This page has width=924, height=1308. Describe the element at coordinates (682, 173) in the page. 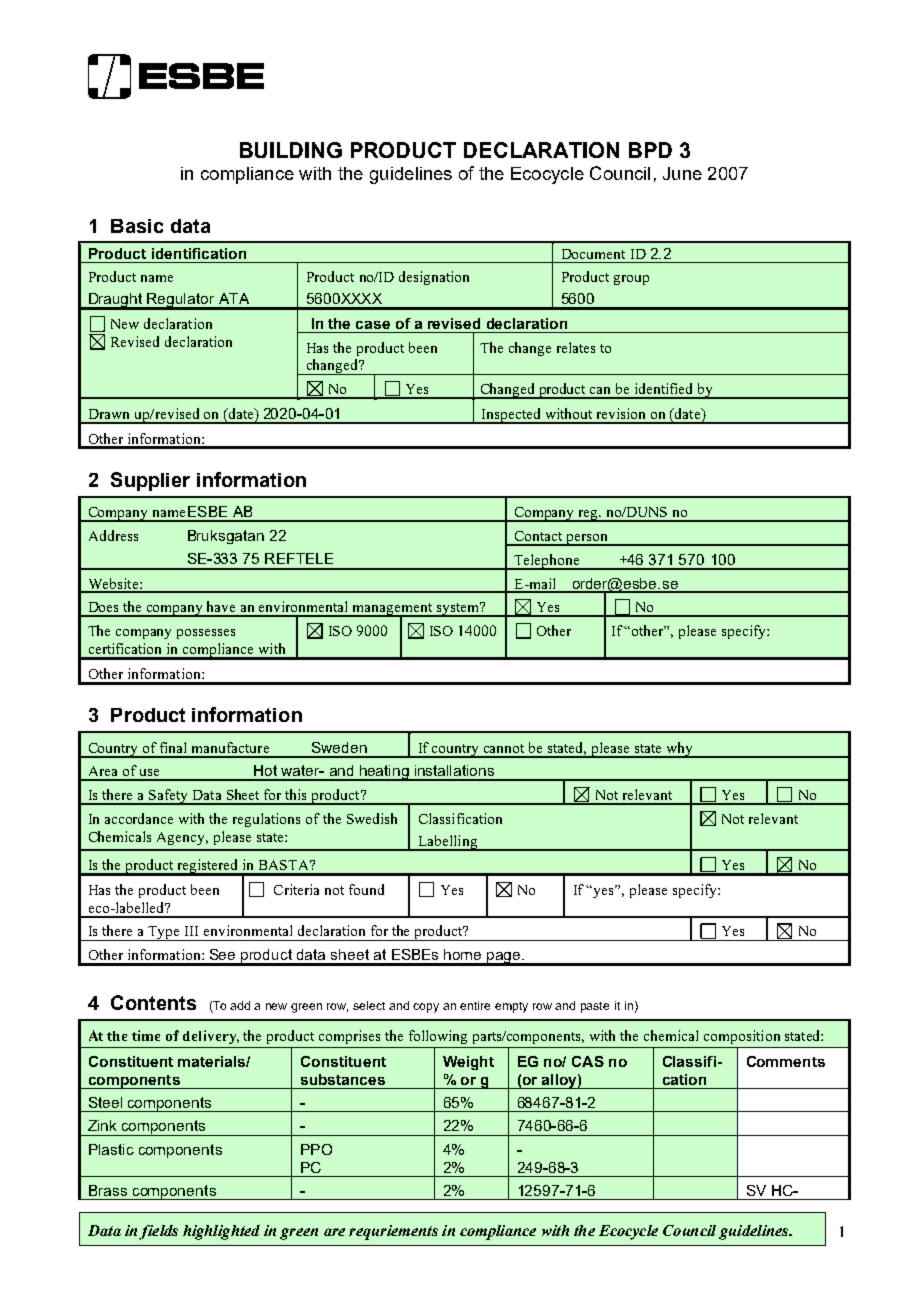

I see `June` at that location.
